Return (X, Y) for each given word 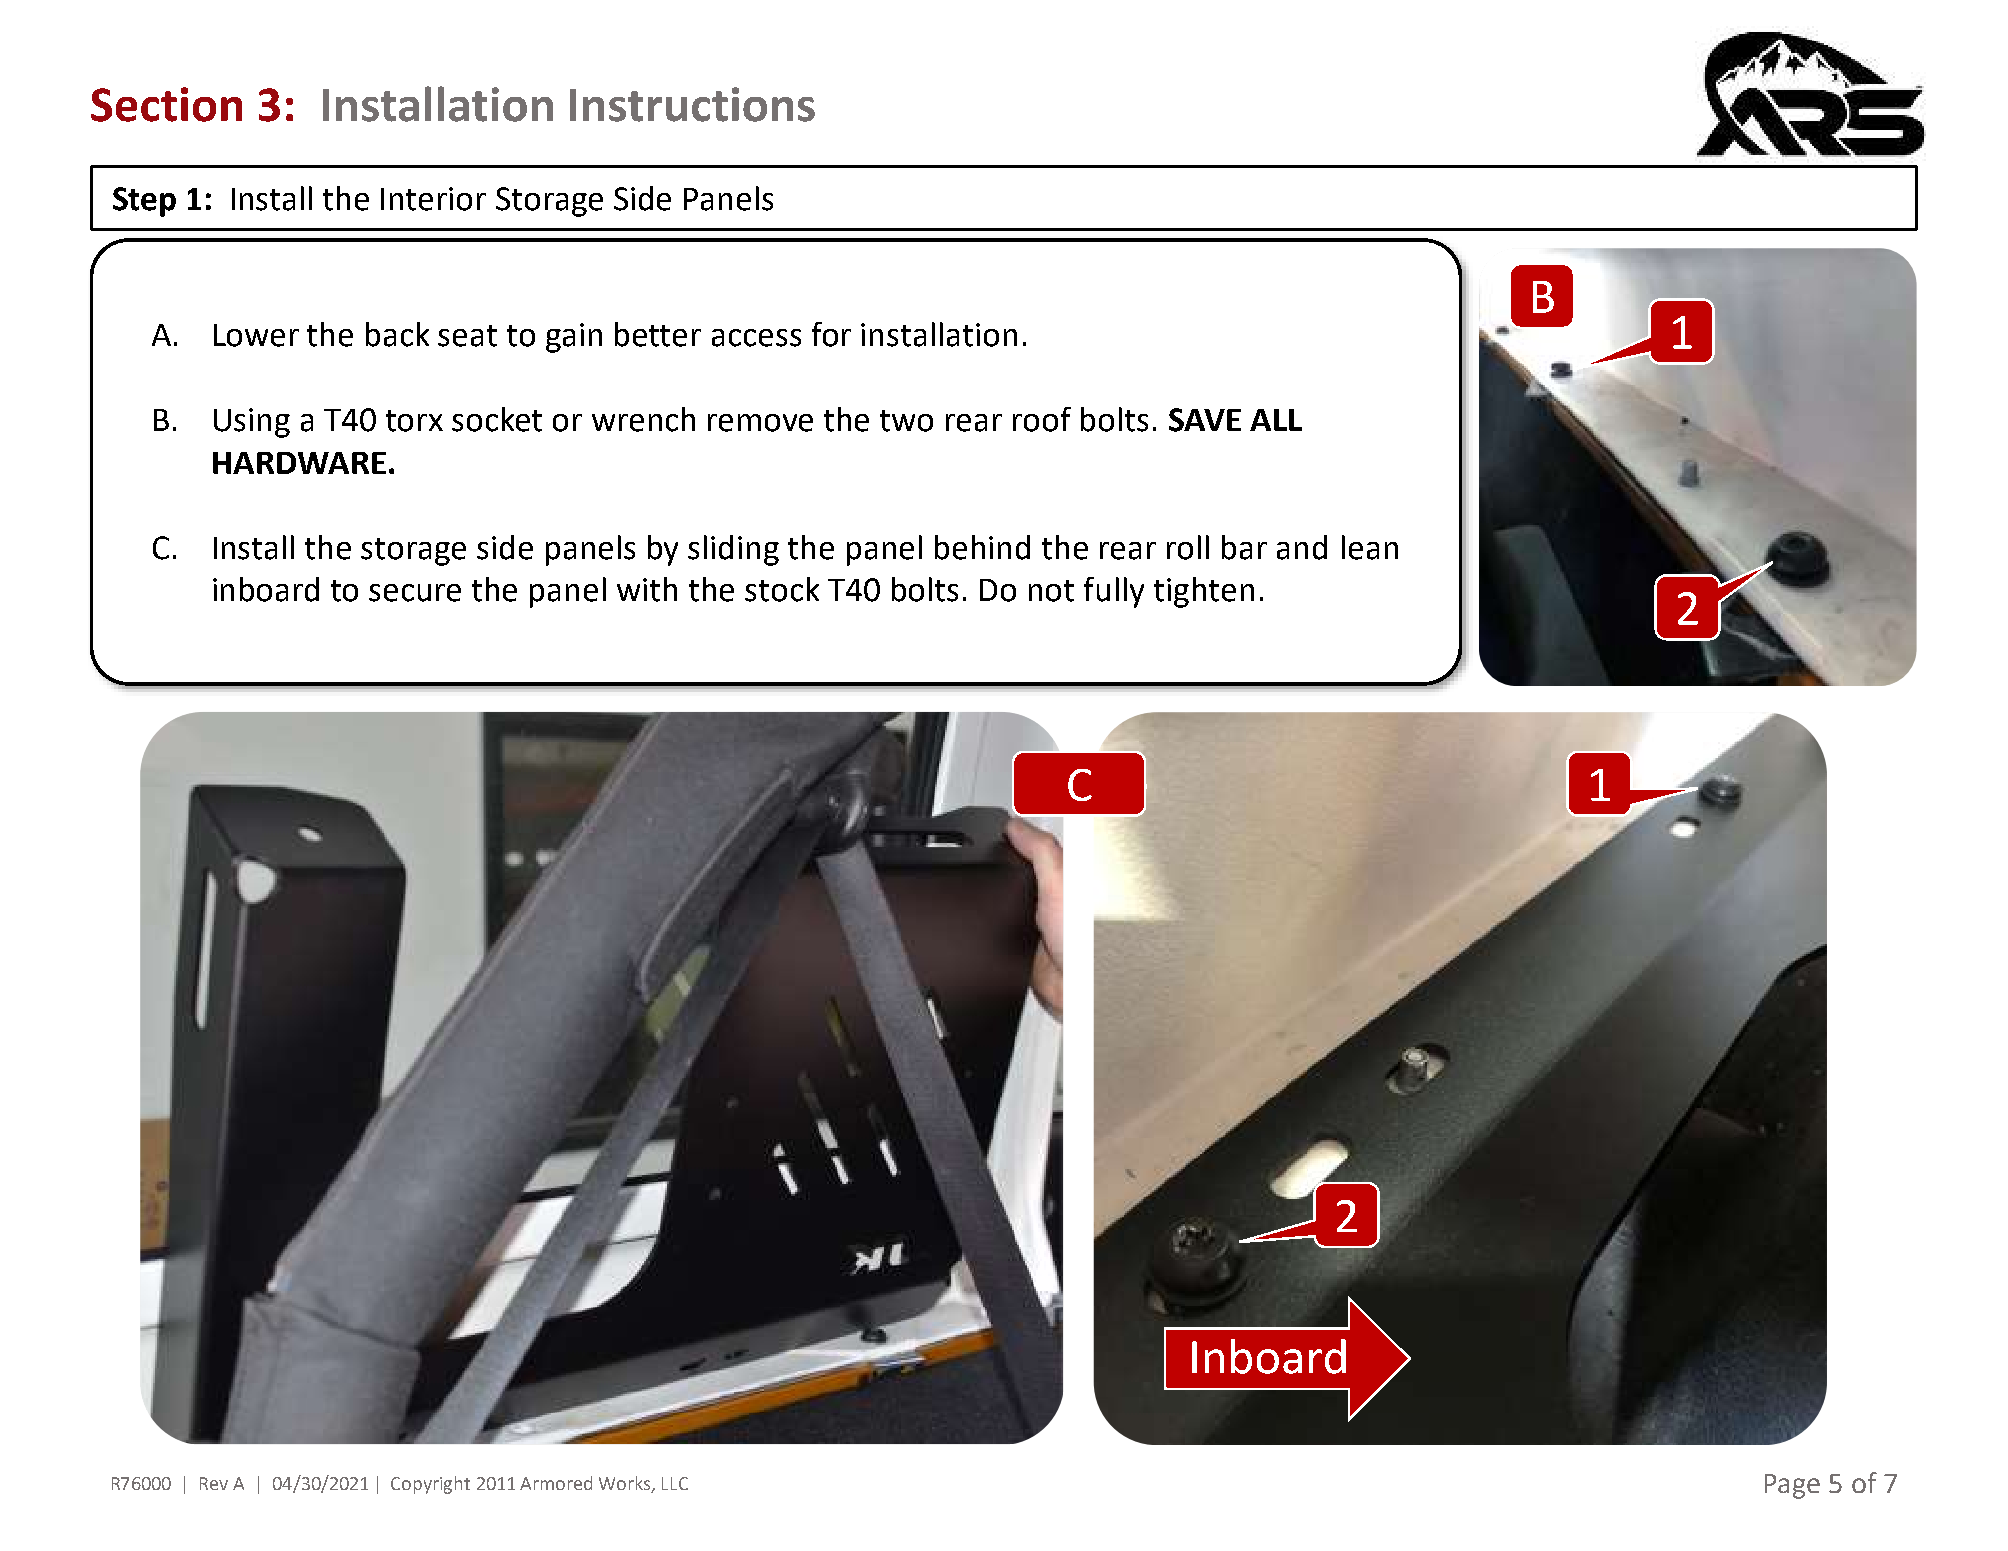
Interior (433, 199)
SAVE (1205, 420)
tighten (1204, 592)
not (1051, 591)
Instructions (692, 104)
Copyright (430, 1485)
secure (415, 593)
